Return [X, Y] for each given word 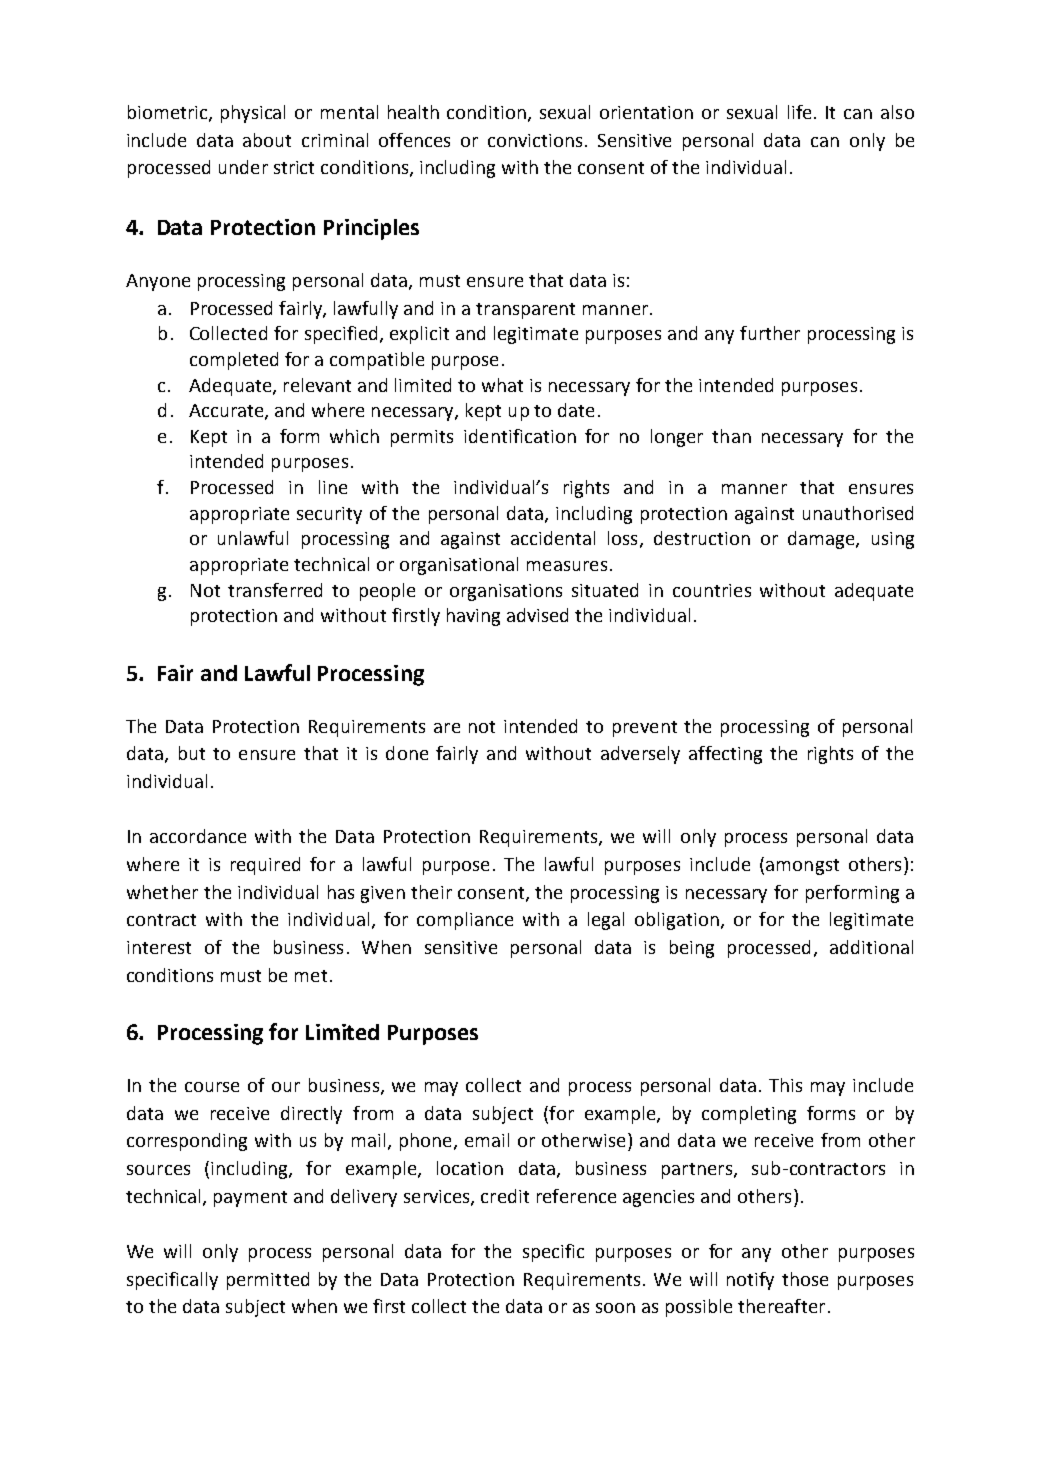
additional [871, 947]
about [267, 140]
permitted [268, 1281]
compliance [465, 921]
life [801, 112]
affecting [725, 755]
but [192, 753]
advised [537, 615]
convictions [535, 140]
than [731, 436]
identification [520, 436]
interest [159, 947]
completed [234, 361]
